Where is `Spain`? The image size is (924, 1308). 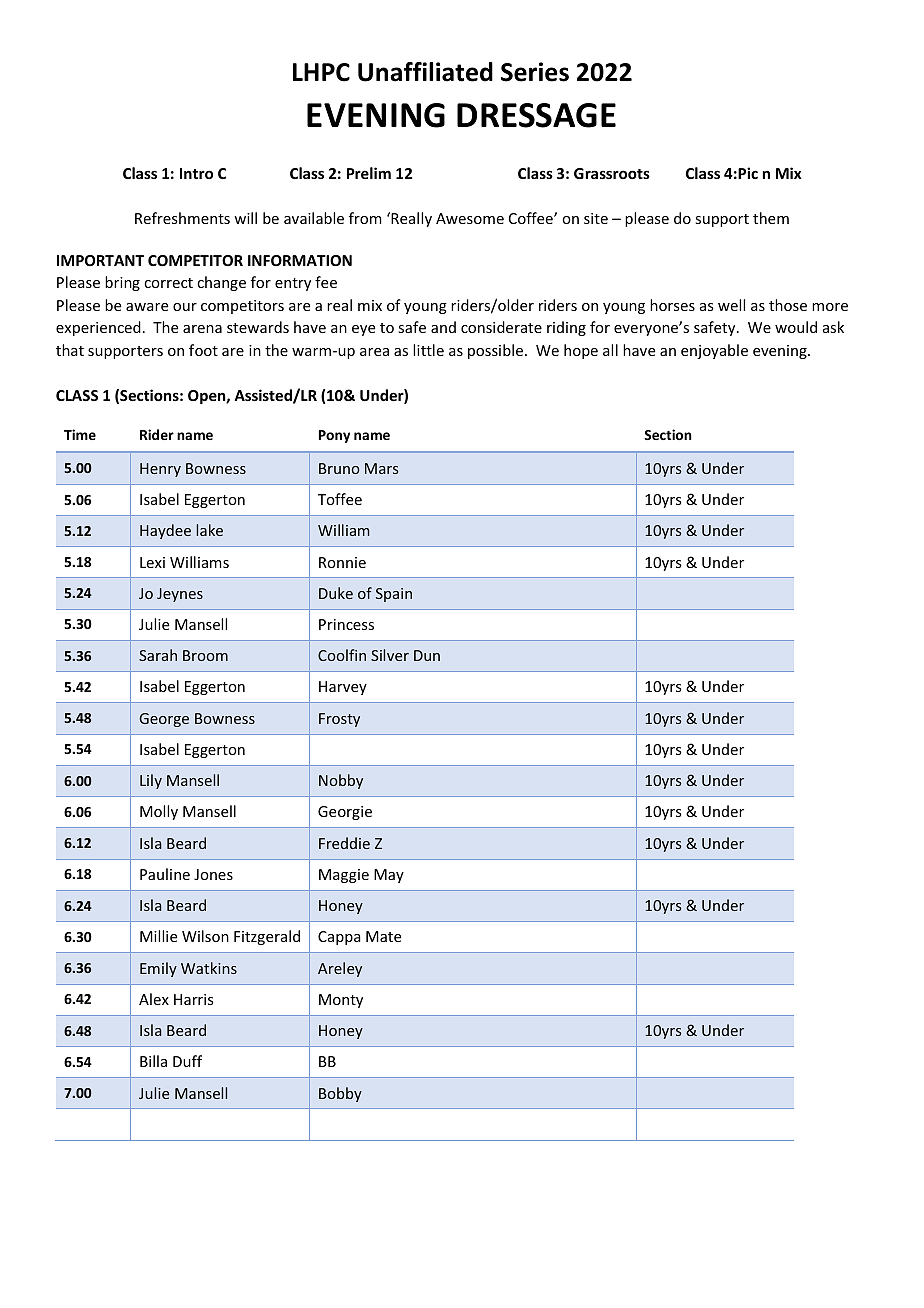
Spain is located at coordinates (394, 595).
